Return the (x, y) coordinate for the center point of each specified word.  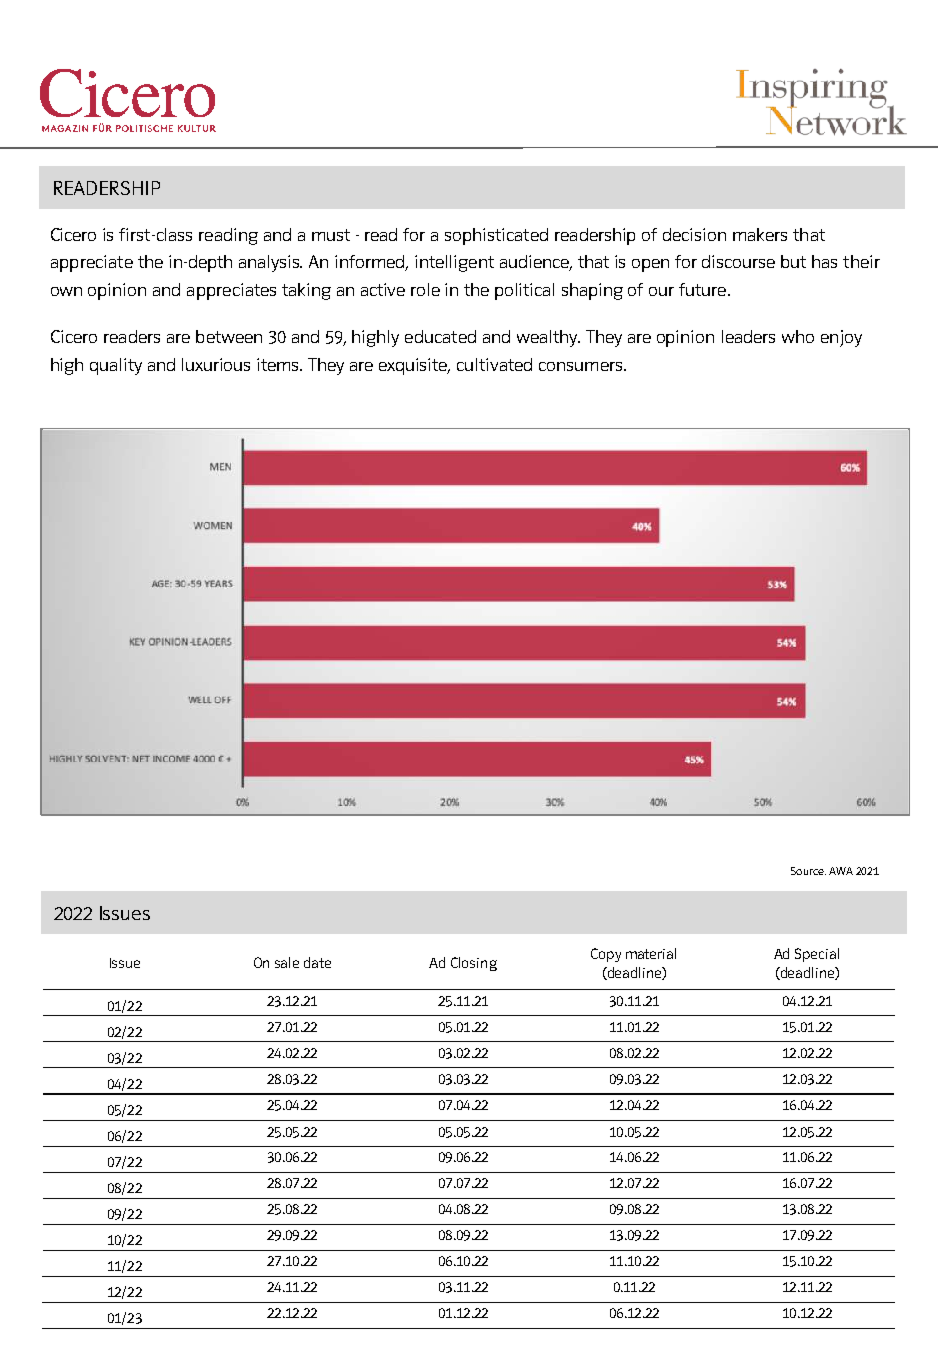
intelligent (454, 263)
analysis (270, 263)
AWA (841, 871)
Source (808, 871)
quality (116, 366)
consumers (582, 366)
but (793, 261)
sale (287, 962)
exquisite (414, 366)
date (317, 962)
